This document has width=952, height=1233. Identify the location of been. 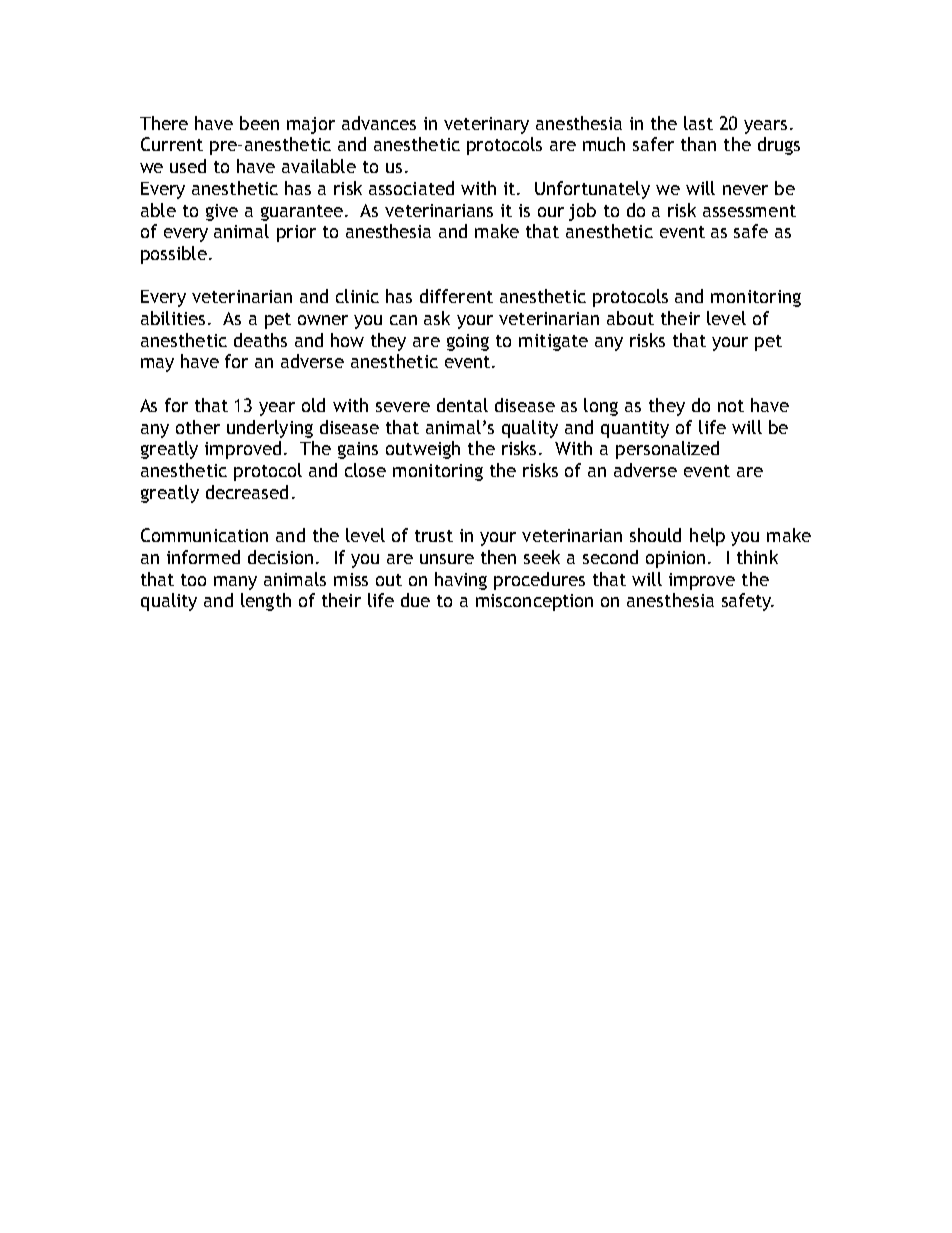
(259, 123).
